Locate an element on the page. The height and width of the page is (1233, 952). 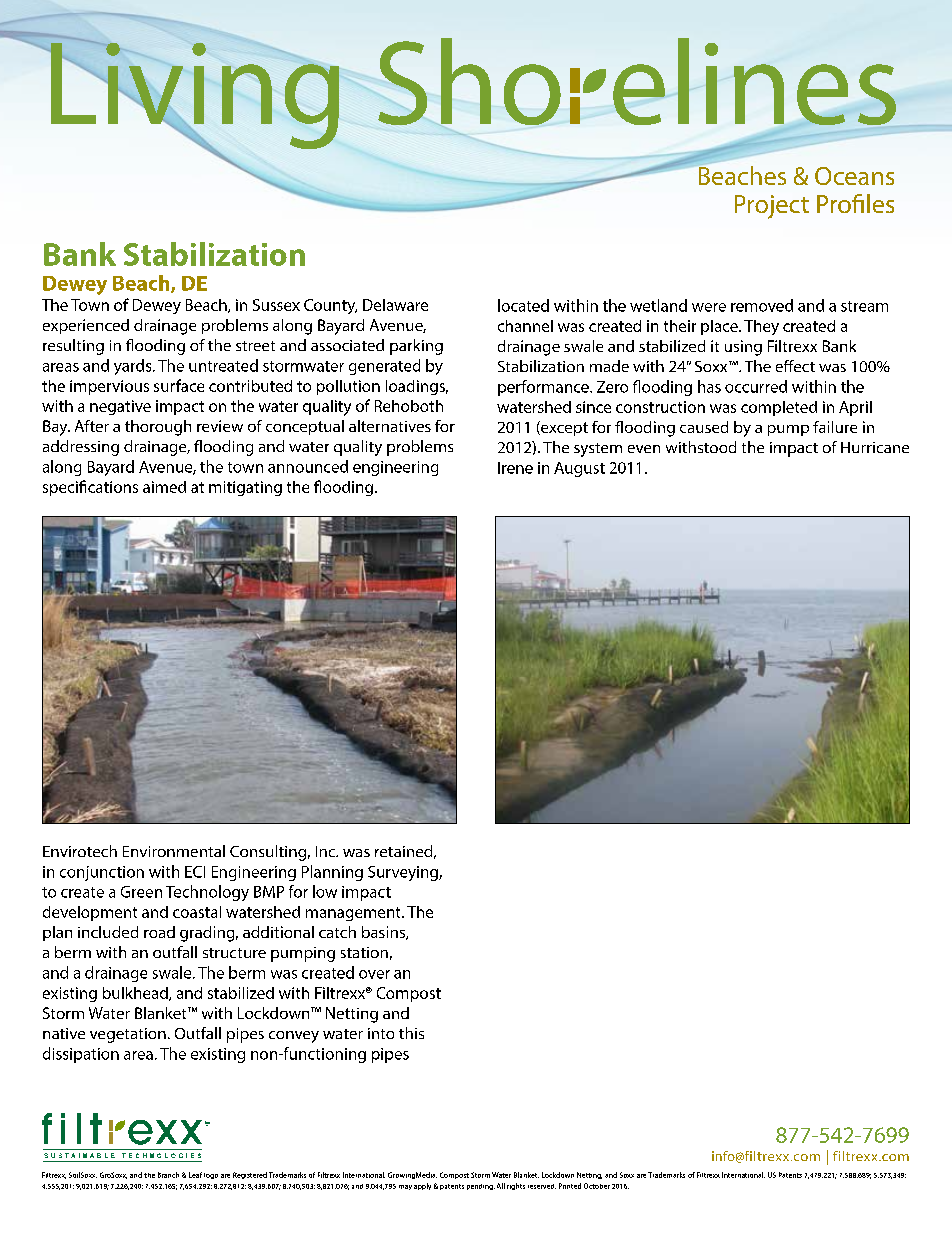
Living is located at coordinates (194, 96).
